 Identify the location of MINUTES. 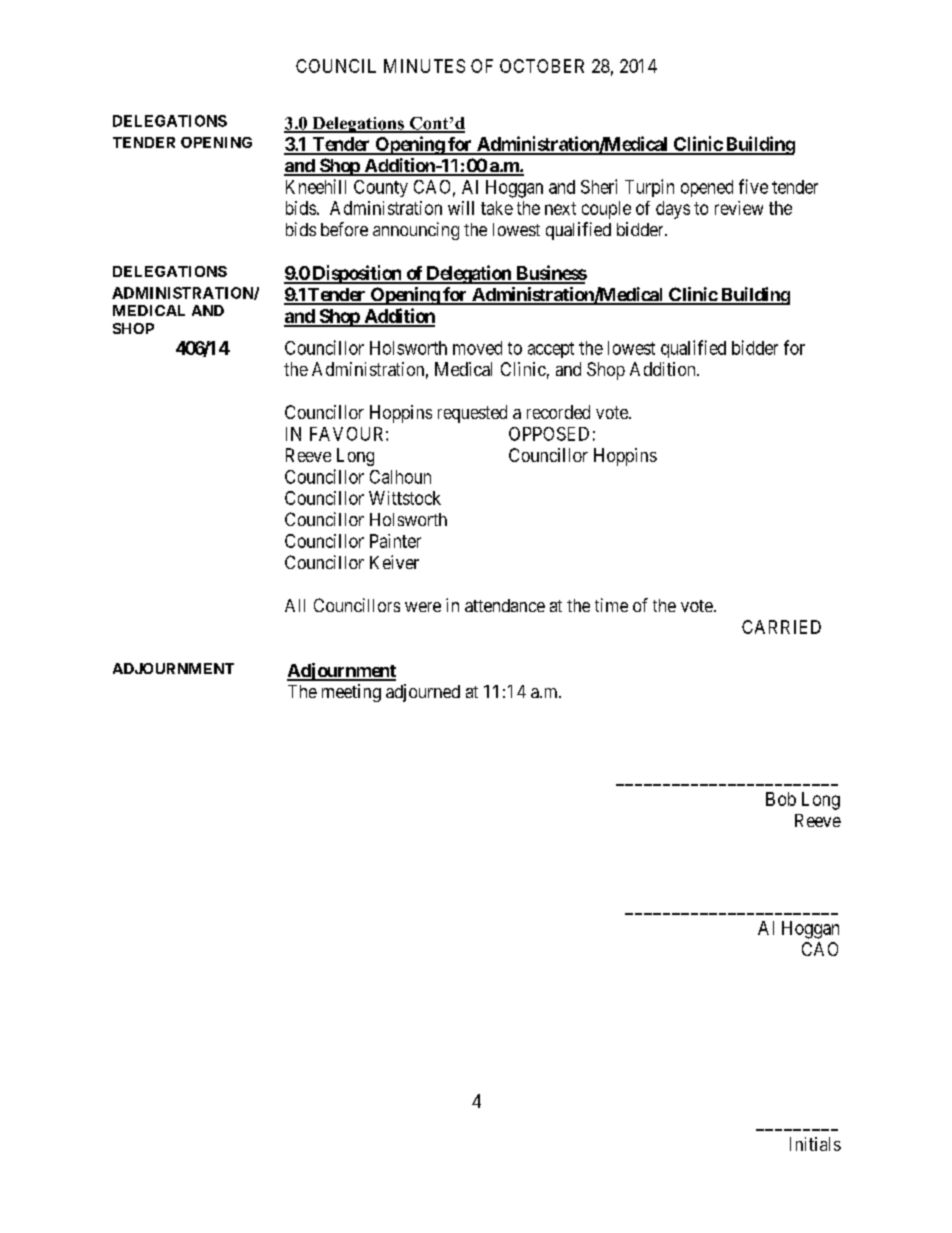
(424, 66).
